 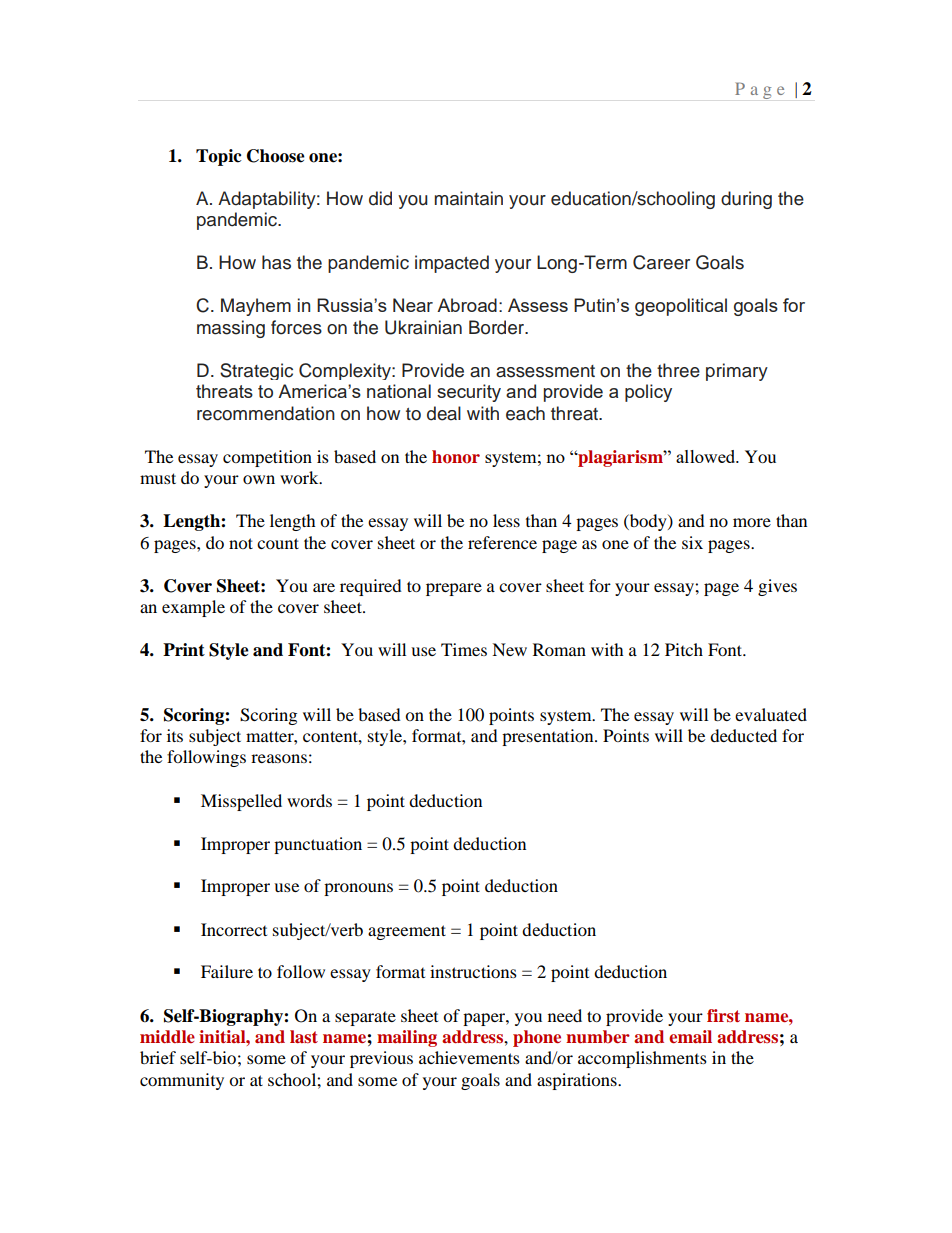 I want to click on Pitch, so click(x=684, y=649).
